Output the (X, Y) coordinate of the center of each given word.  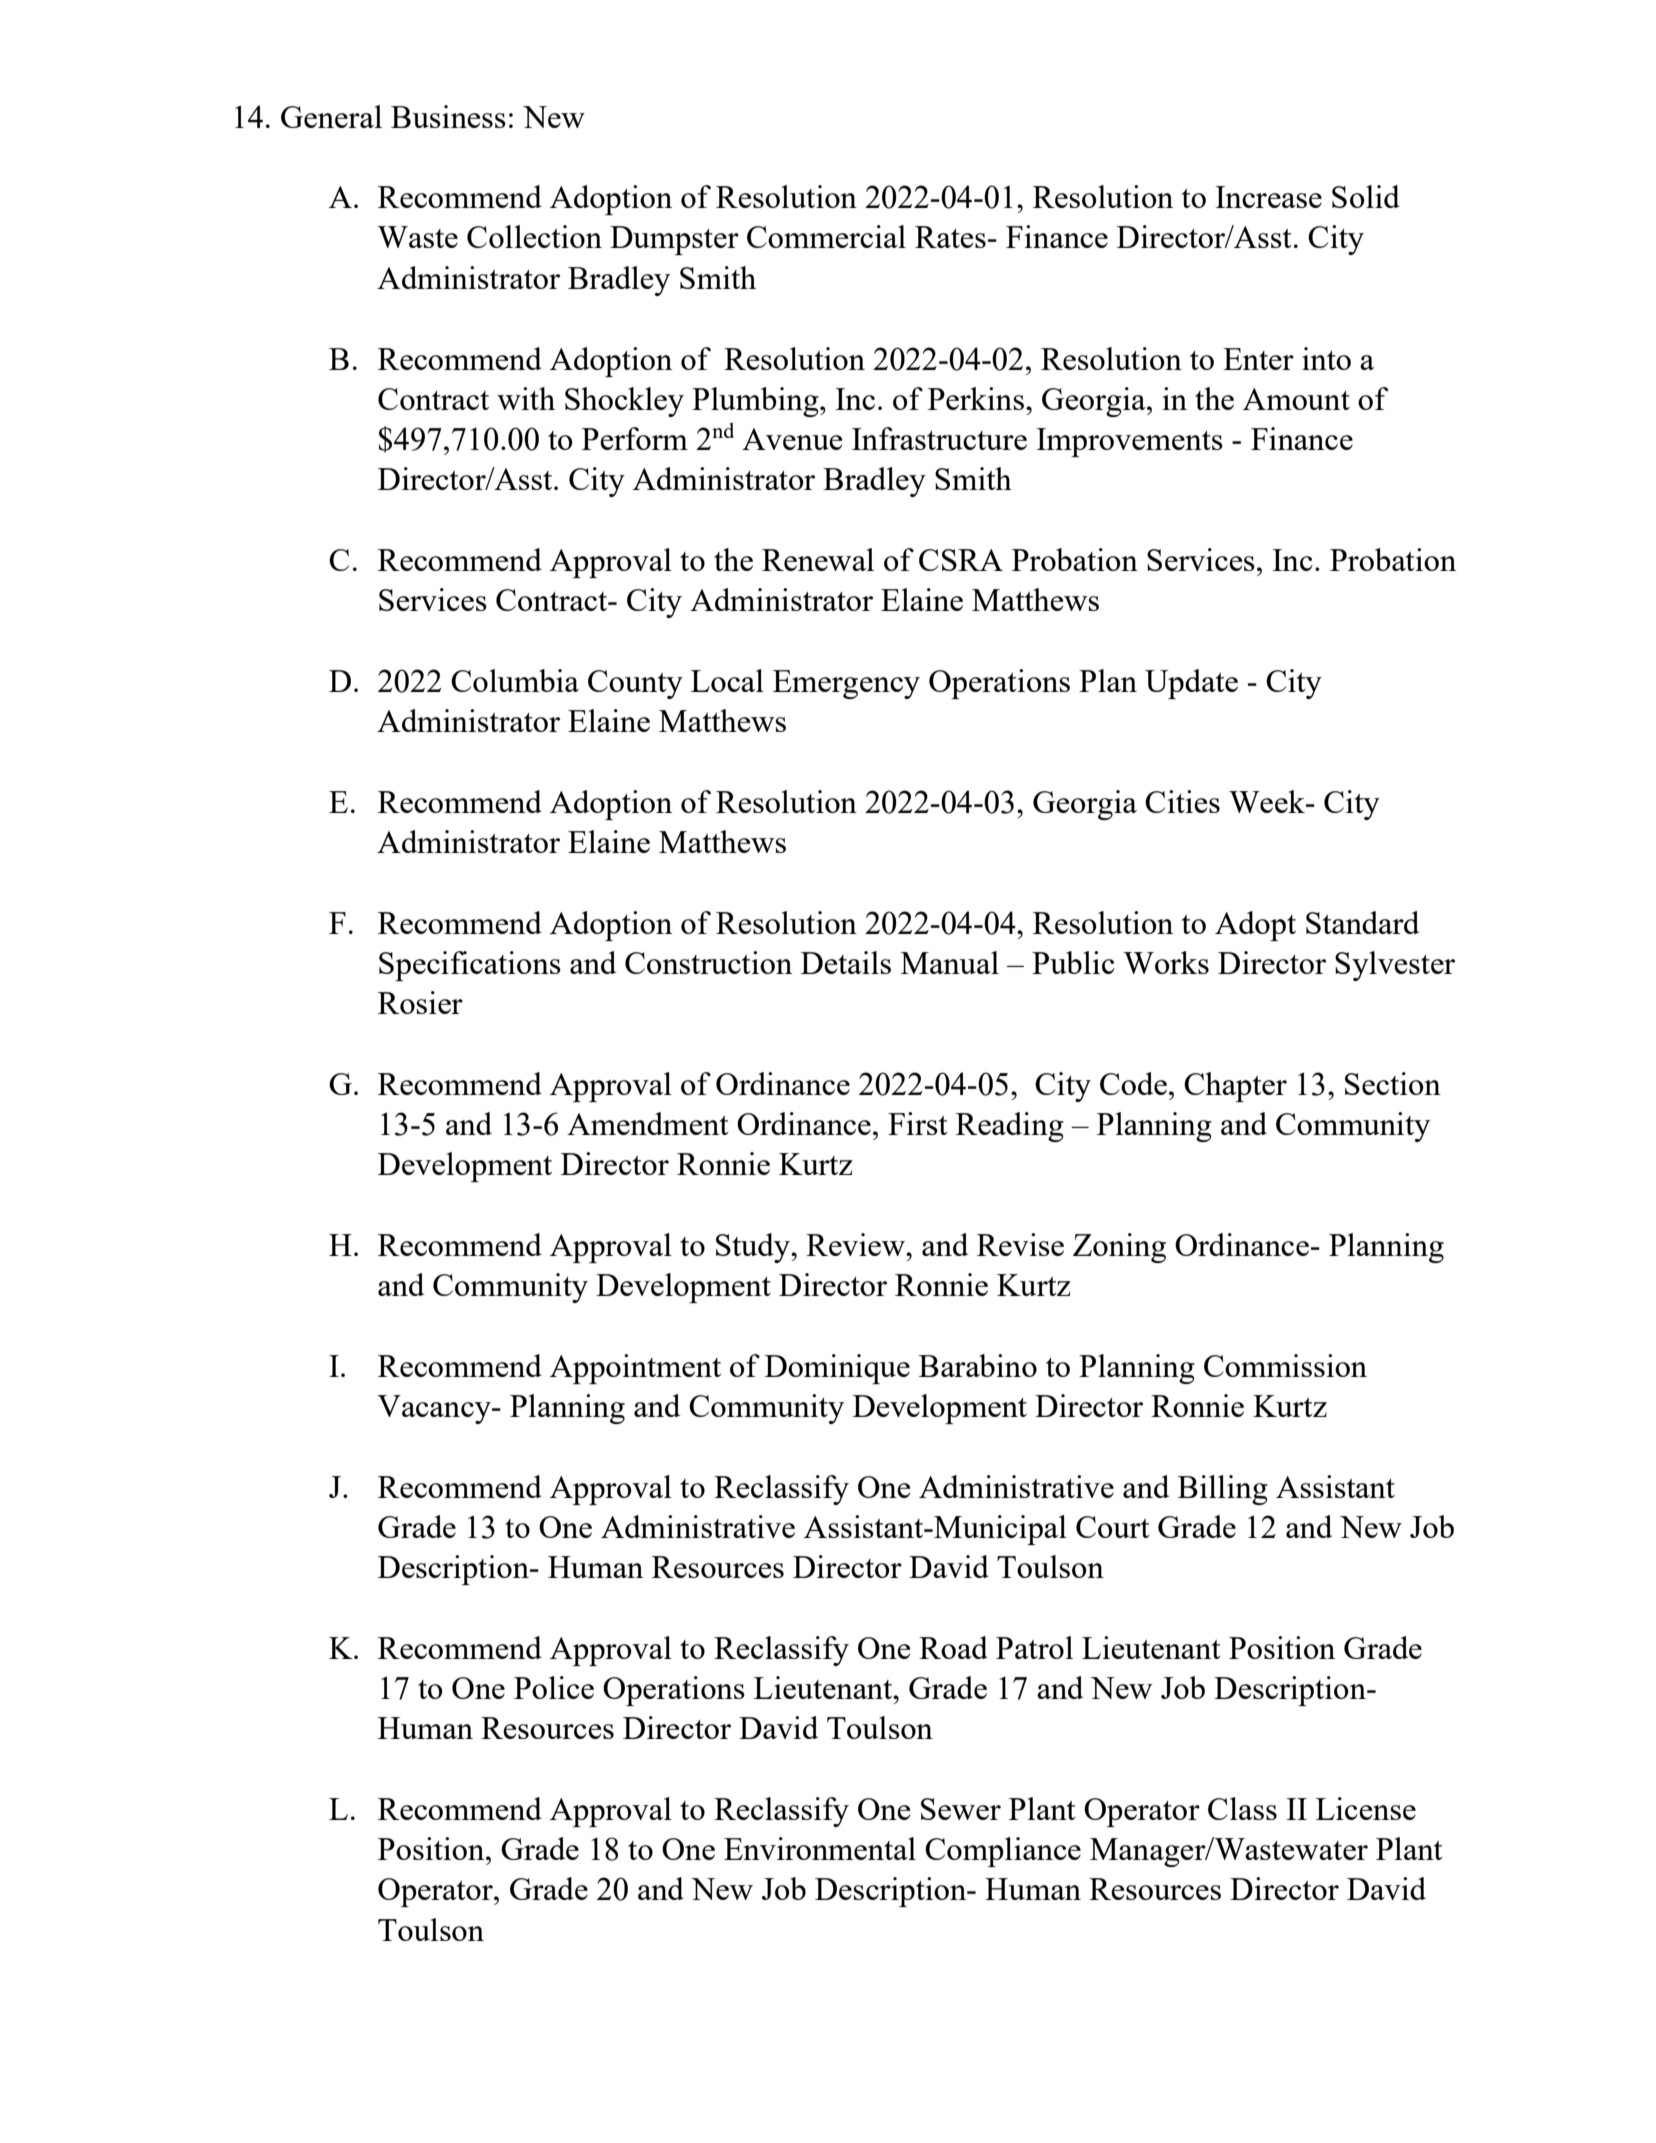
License (1366, 1808)
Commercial (826, 236)
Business (448, 116)
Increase (1269, 197)
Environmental (820, 1848)
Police (554, 1687)
